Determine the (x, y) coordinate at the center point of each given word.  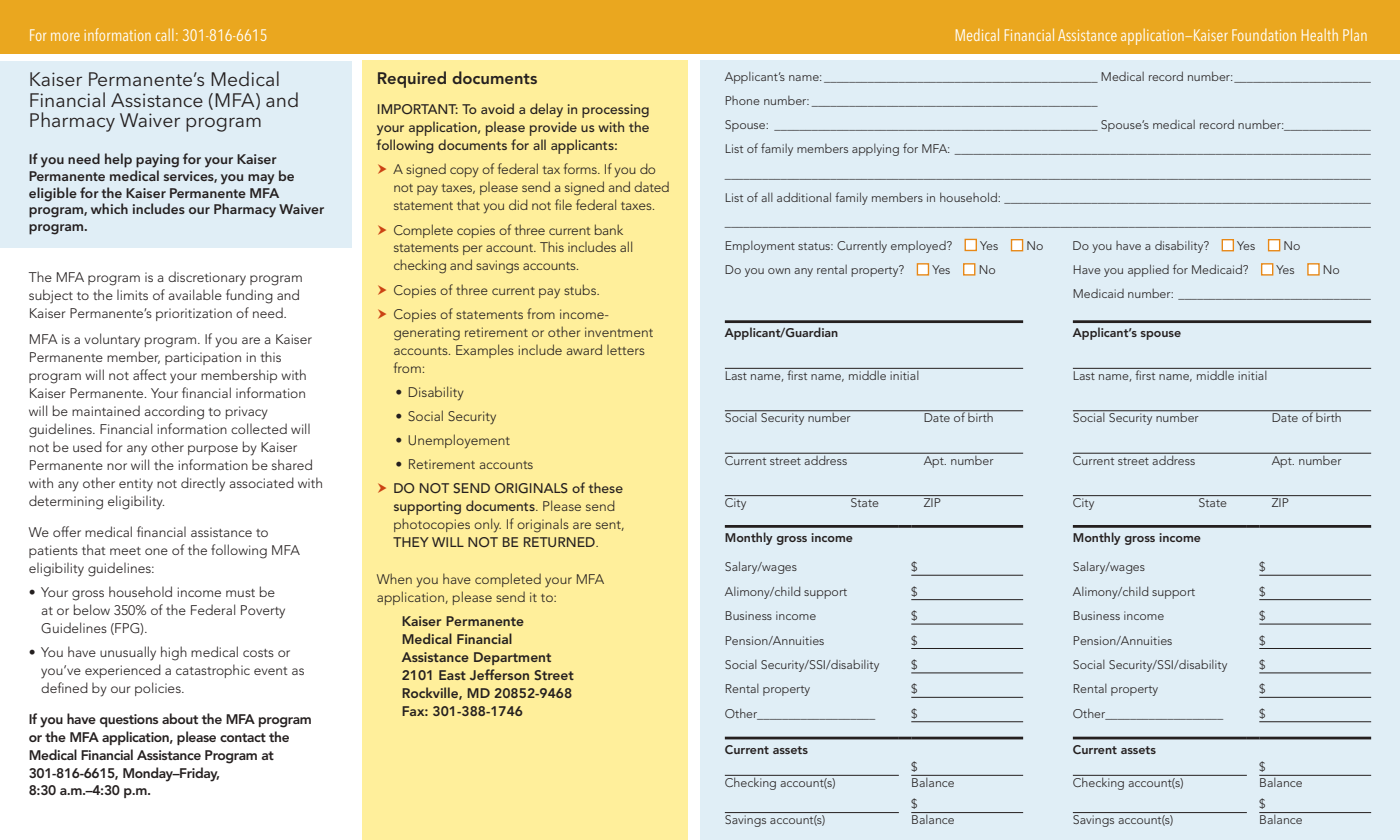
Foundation (1264, 35)
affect (150, 374)
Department (512, 658)
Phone (742, 100)
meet (125, 551)
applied (1148, 270)
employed (919, 247)
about (180, 718)
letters (626, 350)
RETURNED (560, 542)
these (606, 487)
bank (609, 229)
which (109, 208)
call (164, 35)
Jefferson (499, 674)
